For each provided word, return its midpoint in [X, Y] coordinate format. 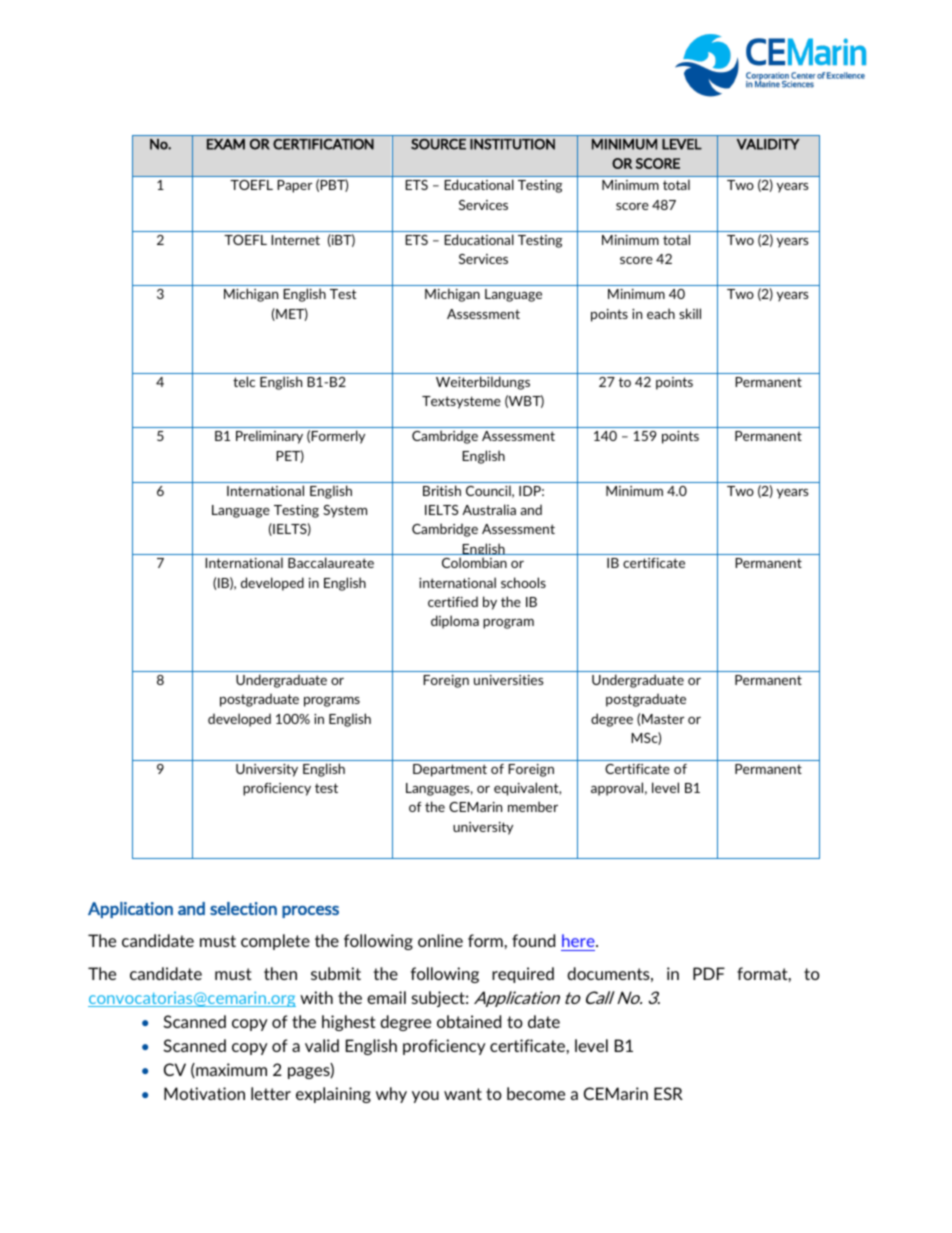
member [533, 806]
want [463, 1094]
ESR [668, 1093]
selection [243, 908]
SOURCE [438, 144]
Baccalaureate [331, 562]
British [442, 490]
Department [450, 770]
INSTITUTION [512, 144]
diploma [455, 622]
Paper [294, 186]
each [661, 313]
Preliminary [269, 437]
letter [271, 1093]
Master [663, 719]
